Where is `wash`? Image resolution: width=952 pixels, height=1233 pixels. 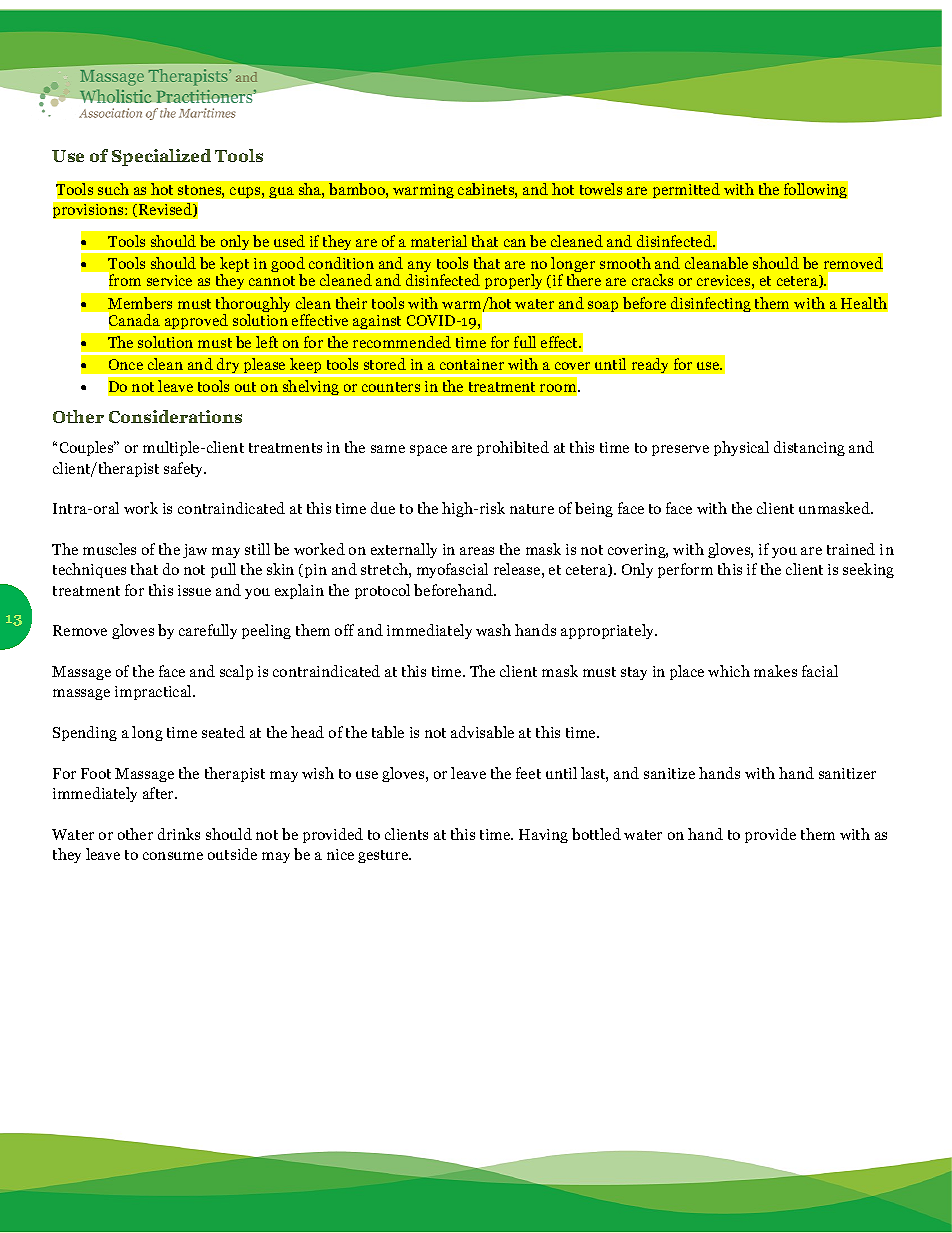
wash is located at coordinates (493, 630).
